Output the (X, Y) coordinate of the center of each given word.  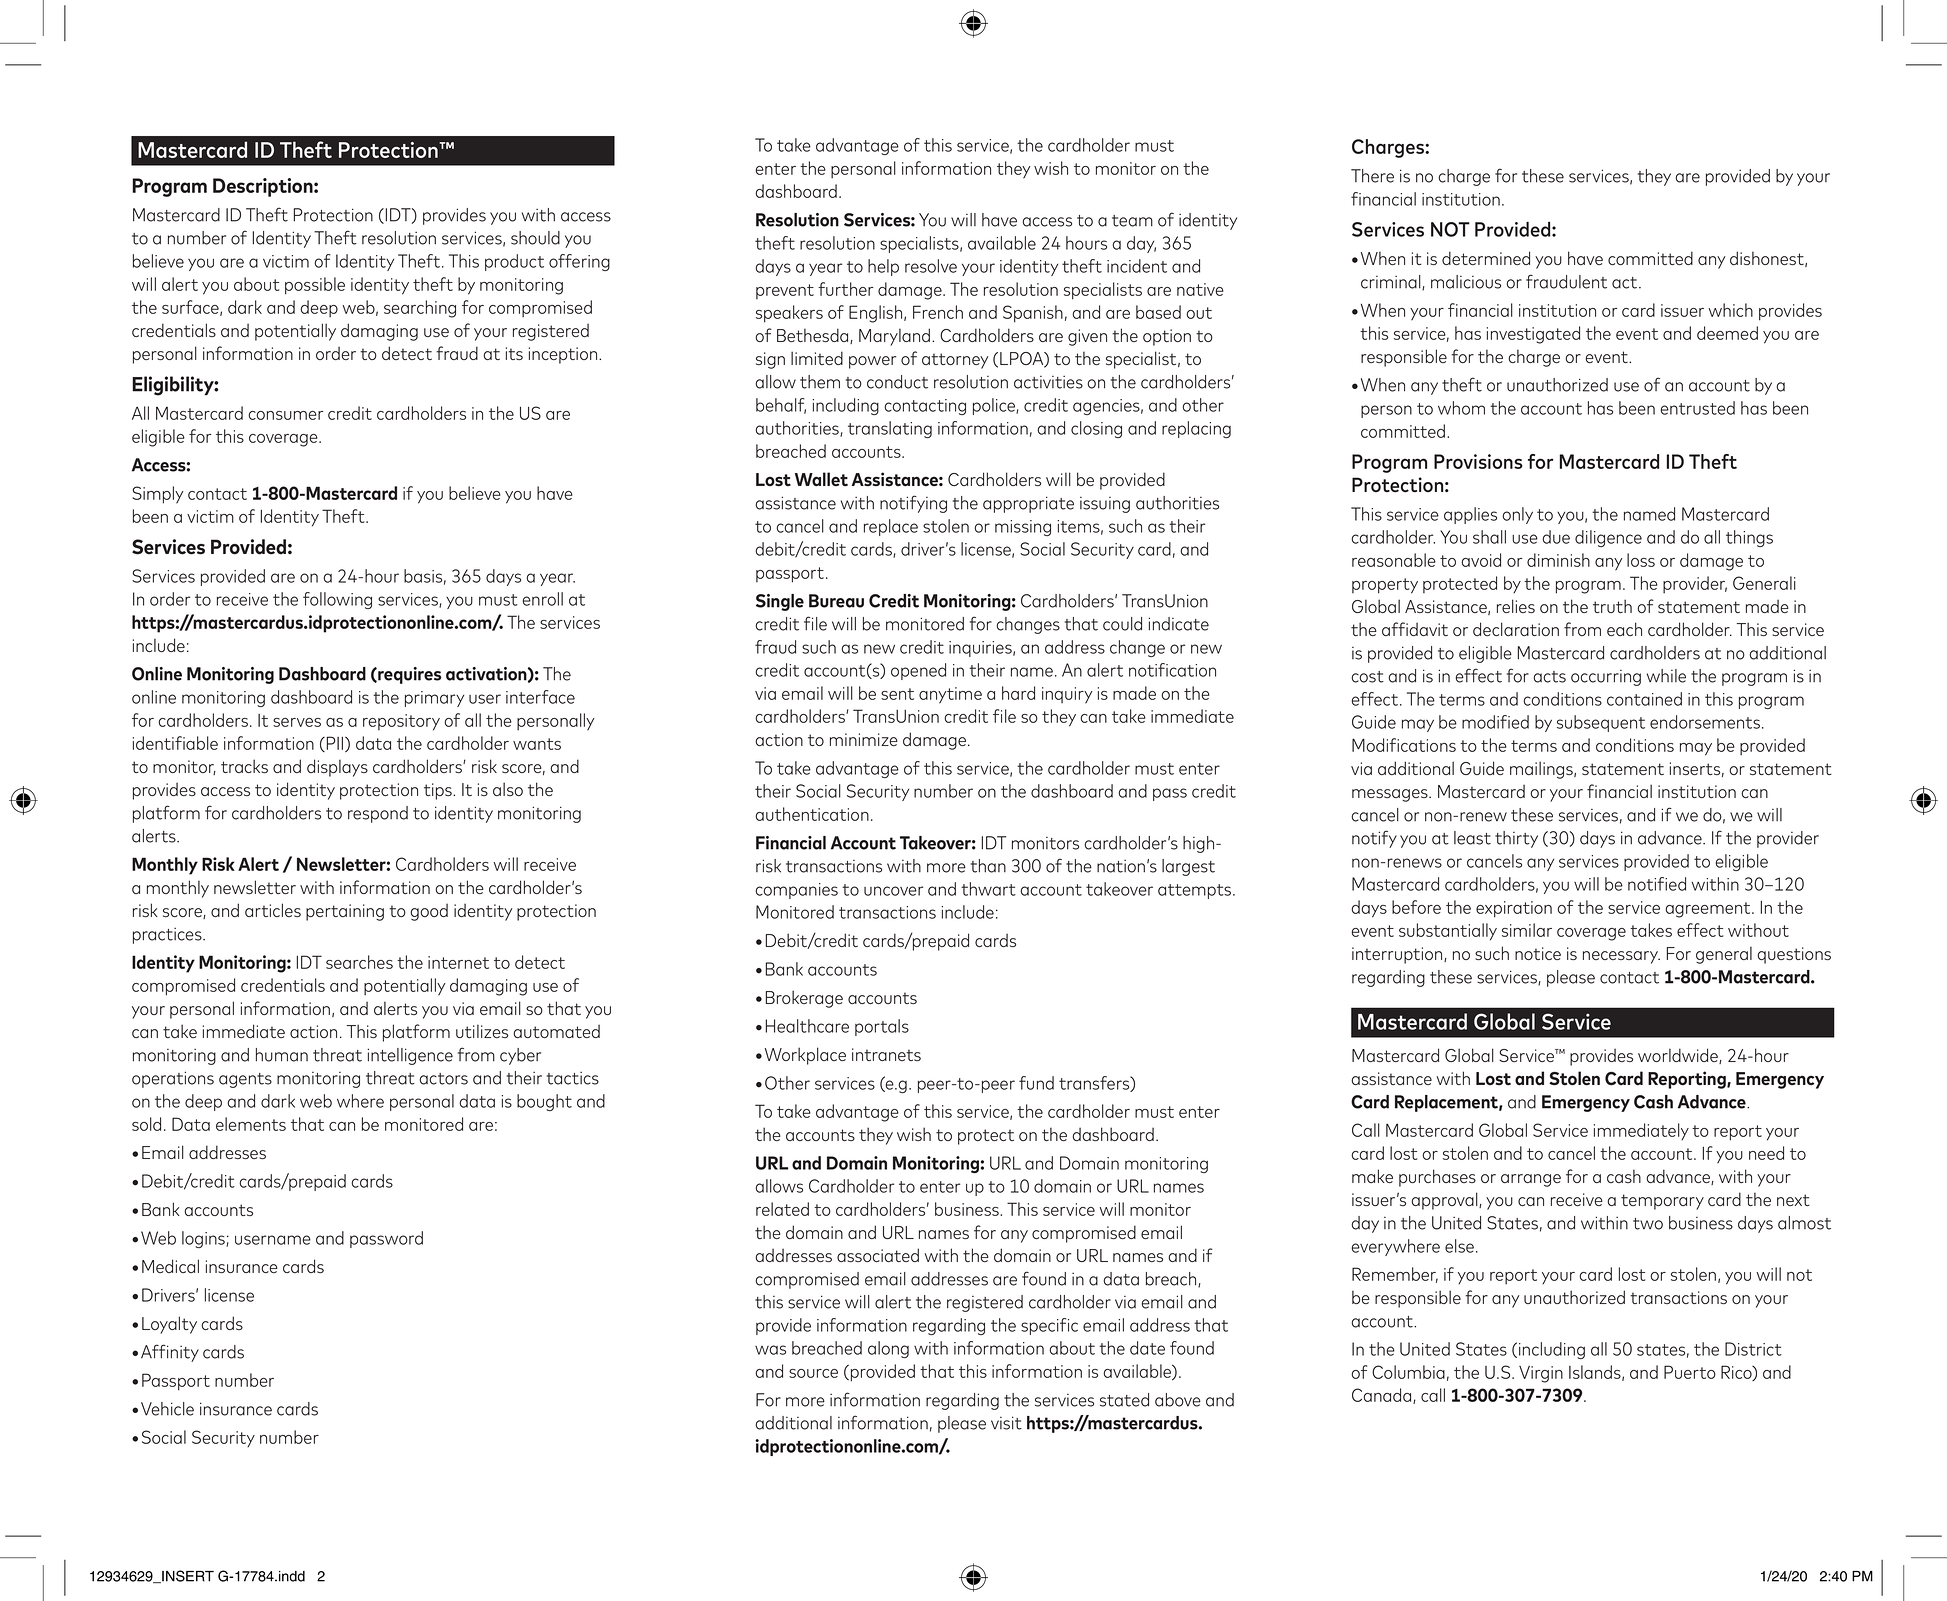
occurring (1606, 678)
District (1753, 1349)
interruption (1398, 955)
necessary (1621, 957)
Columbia (1408, 1372)
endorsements (1705, 722)
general (1724, 955)
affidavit (1415, 629)
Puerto (1690, 1372)
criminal (1392, 282)
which (1730, 310)
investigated (1533, 335)
